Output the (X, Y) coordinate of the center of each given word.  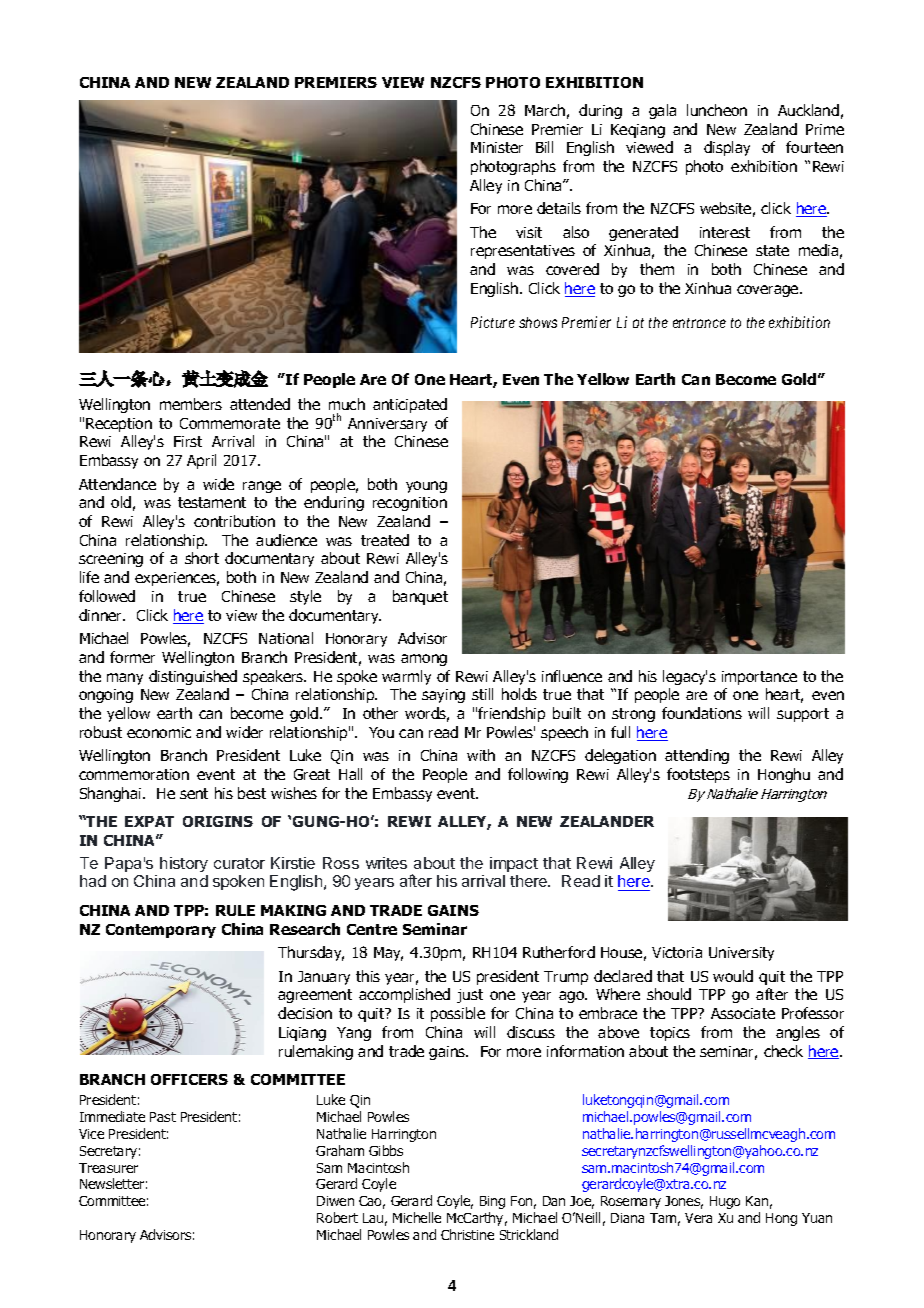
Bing (492, 1202)
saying (443, 696)
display (727, 148)
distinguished (193, 677)
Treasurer (108, 1168)
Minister (497, 147)
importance (759, 678)
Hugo (725, 1202)
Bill (544, 147)
